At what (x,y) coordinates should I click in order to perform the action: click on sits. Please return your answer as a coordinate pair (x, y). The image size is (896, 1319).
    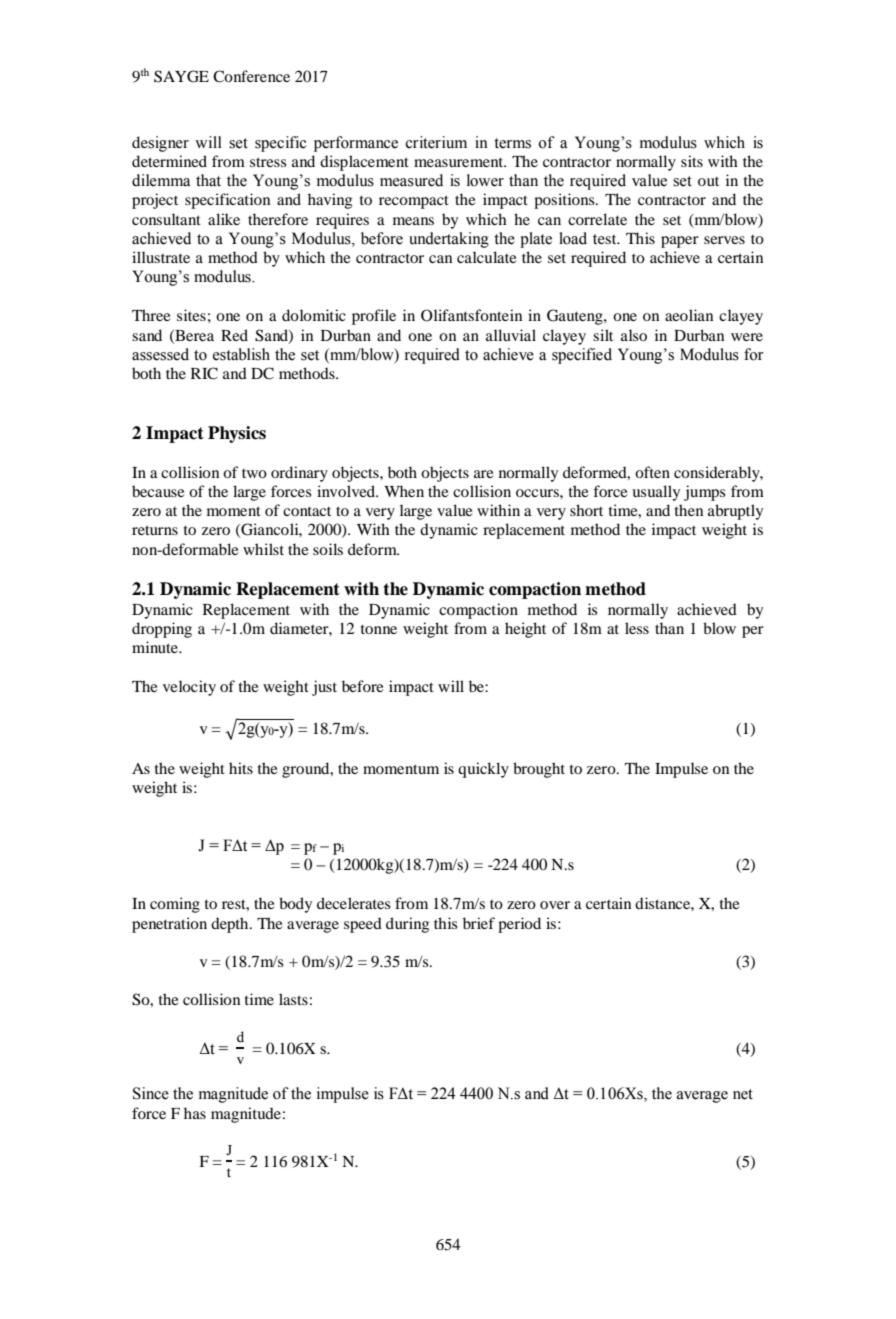
    Looking at the image, I should click on (692, 161).
